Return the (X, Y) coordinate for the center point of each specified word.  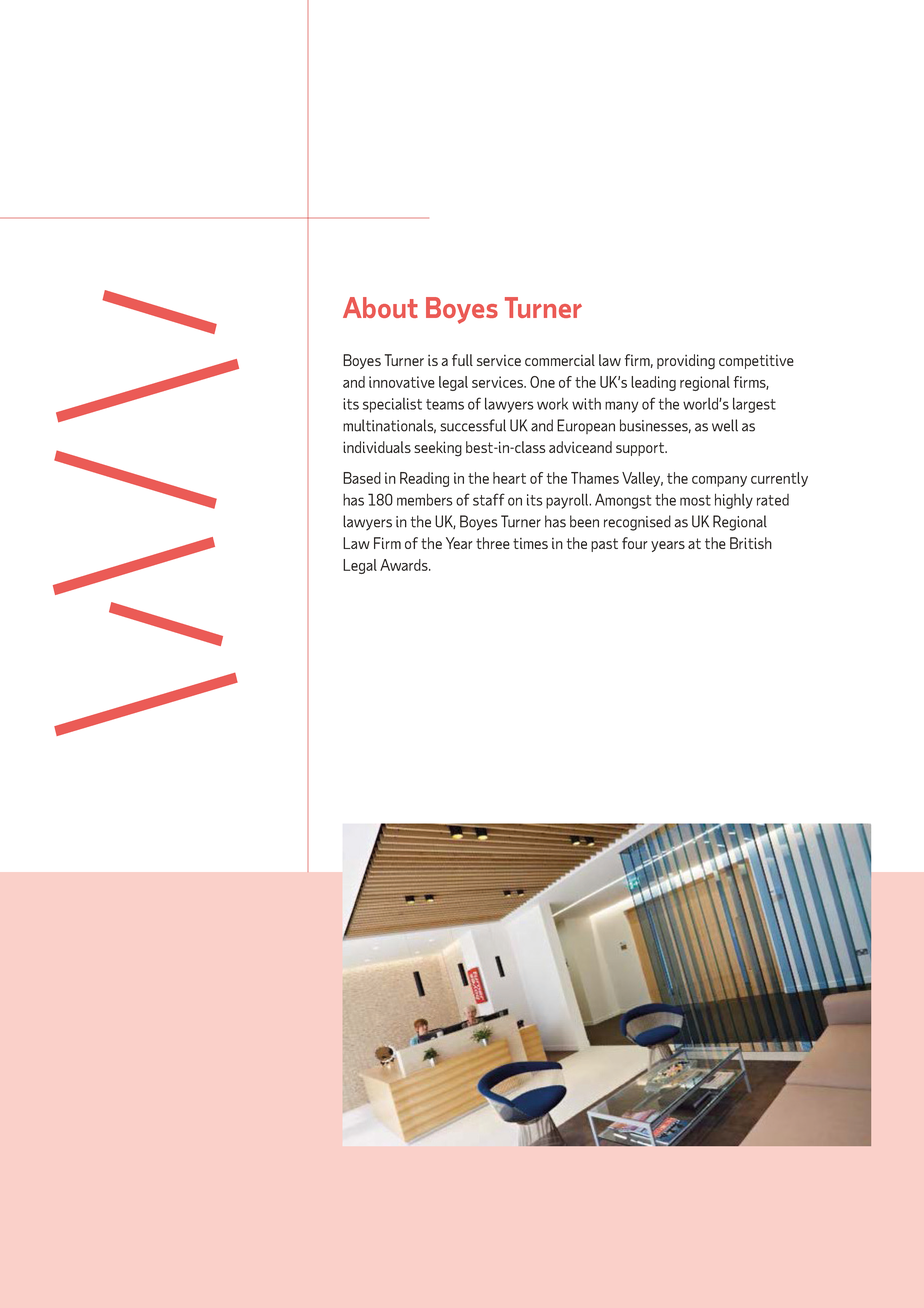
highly (734, 501)
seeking (438, 449)
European (586, 426)
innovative (402, 382)
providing (686, 362)
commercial (560, 360)
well (725, 425)
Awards (405, 565)
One (542, 382)
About (380, 307)
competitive (756, 362)
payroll (568, 501)
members (425, 500)
